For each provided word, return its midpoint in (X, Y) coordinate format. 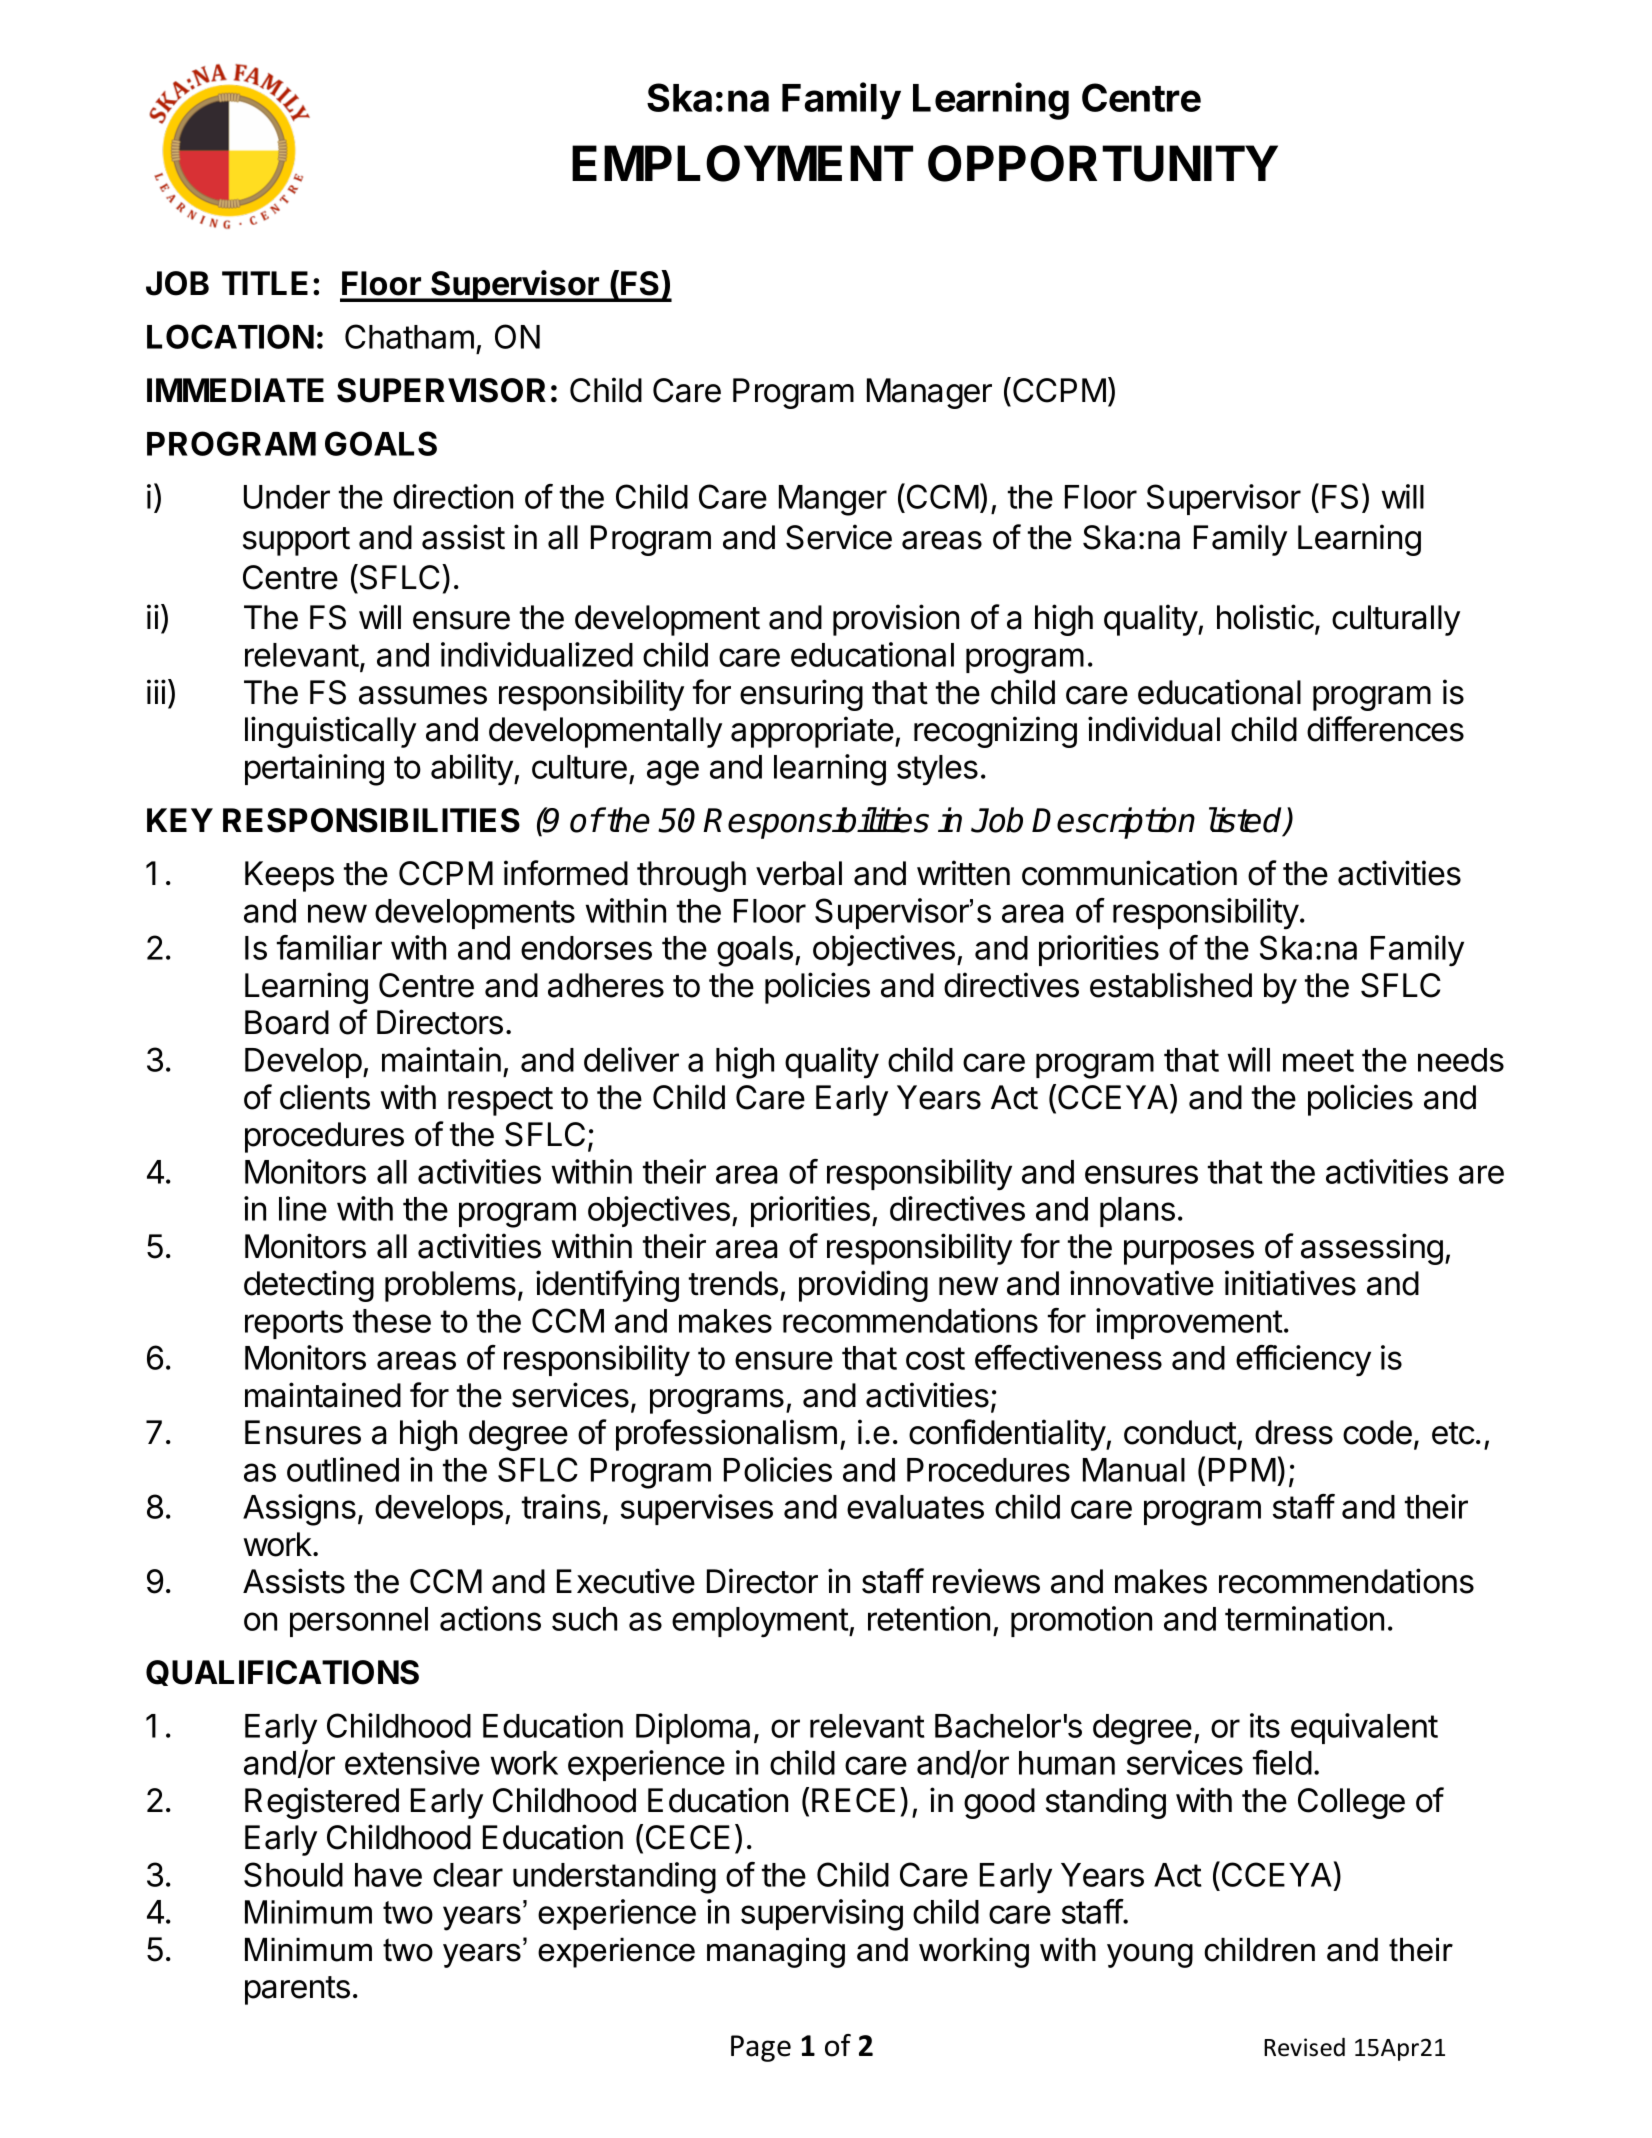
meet (1318, 1060)
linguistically (330, 732)
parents (297, 1990)
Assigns (299, 1510)
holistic (1265, 617)
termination (1304, 1618)
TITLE (265, 283)
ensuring (801, 695)
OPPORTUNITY (1103, 163)
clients (325, 1097)
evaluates (915, 1507)
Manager (929, 393)
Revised (1304, 2047)
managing (776, 1953)
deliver (631, 1059)
